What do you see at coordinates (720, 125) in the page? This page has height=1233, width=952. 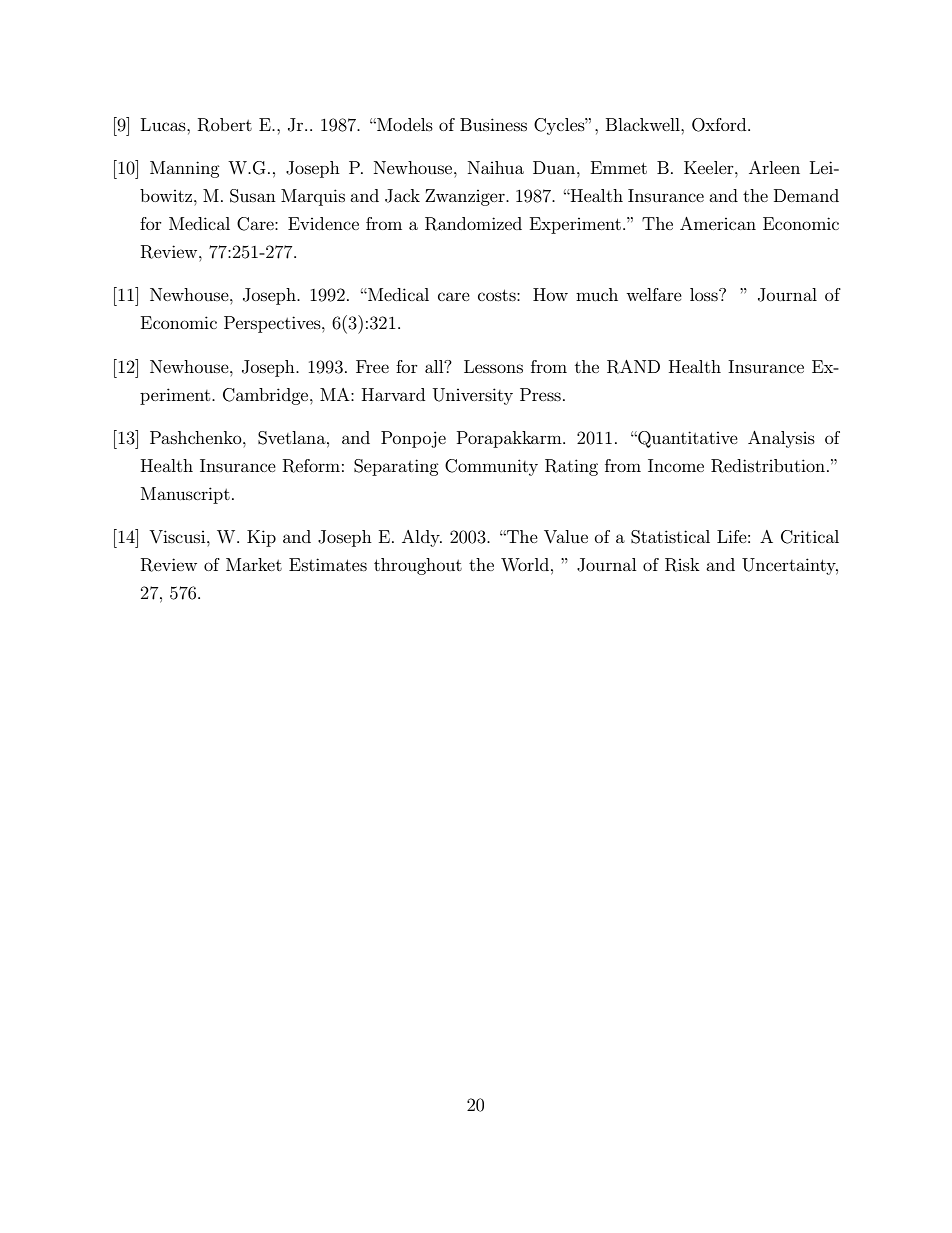 I see `Oxford` at bounding box center [720, 125].
